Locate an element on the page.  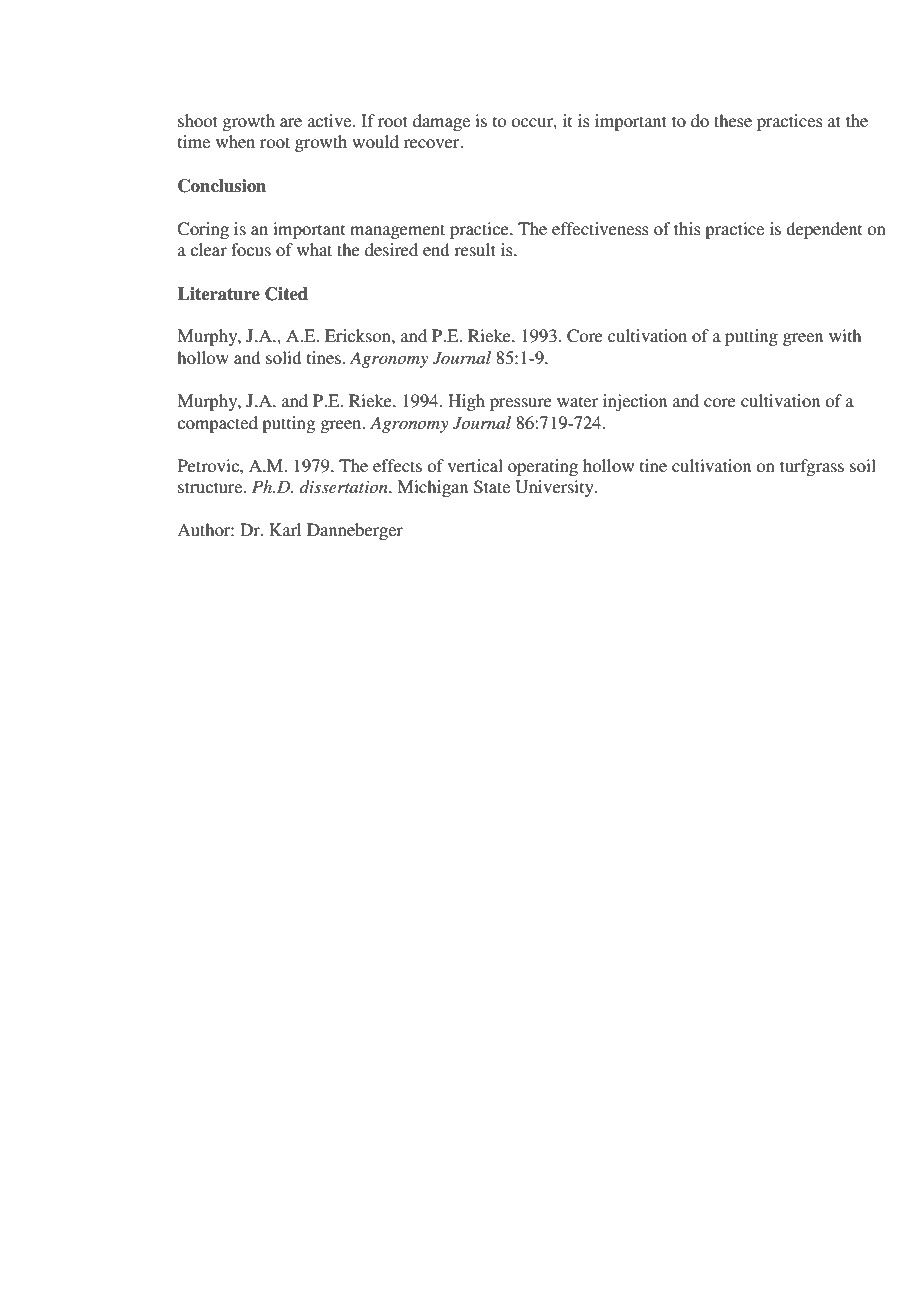
dependent is located at coordinates (824, 230).
